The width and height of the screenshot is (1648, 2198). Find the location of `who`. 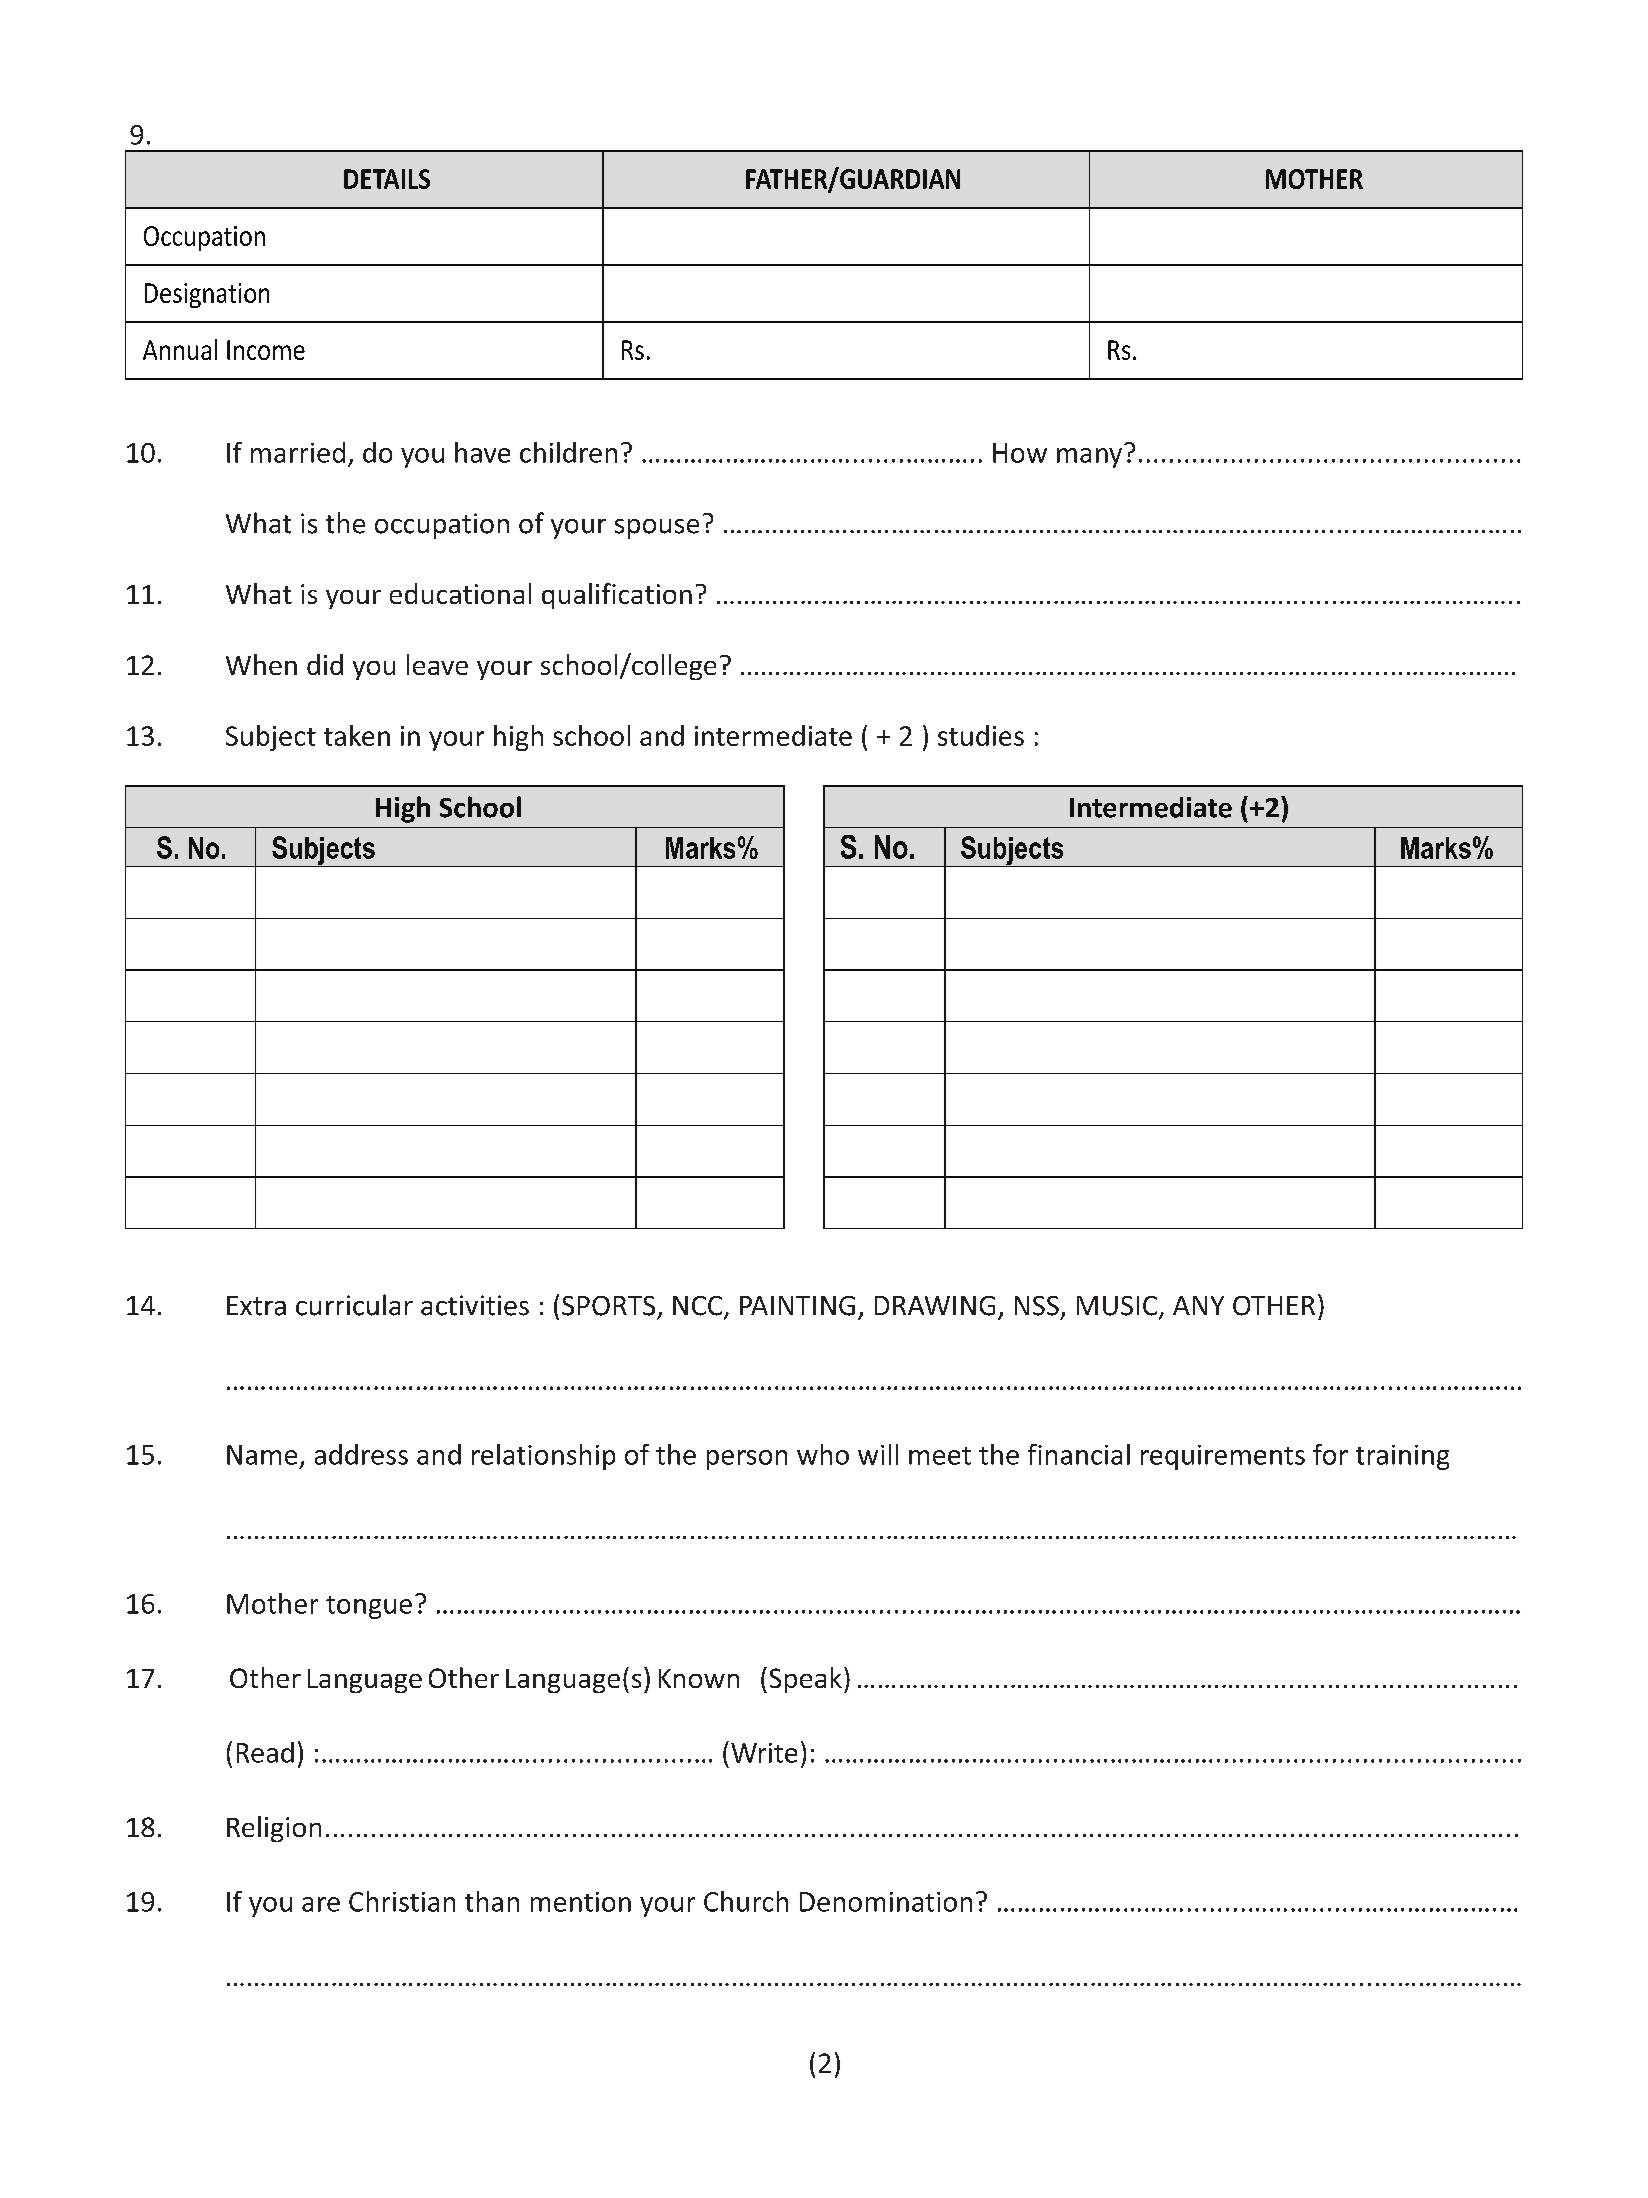

who is located at coordinates (823, 1454).
